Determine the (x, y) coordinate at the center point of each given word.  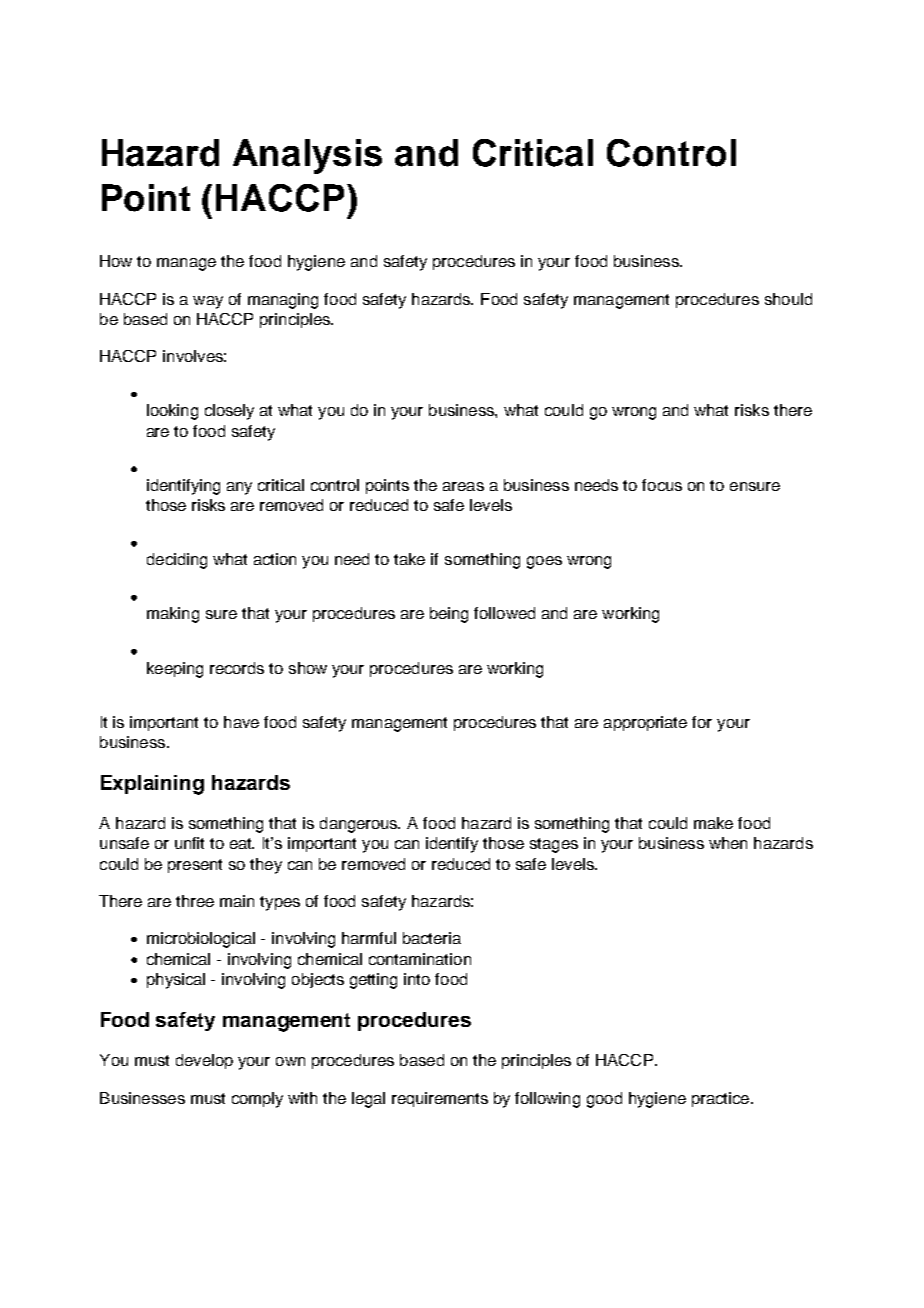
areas (463, 486)
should (788, 299)
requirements (440, 1099)
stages (554, 845)
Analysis (307, 156)
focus (662, 485)
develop (204, 1061)
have (241, 722)
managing (283, 301)
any (239, 488)
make (713, 823)
